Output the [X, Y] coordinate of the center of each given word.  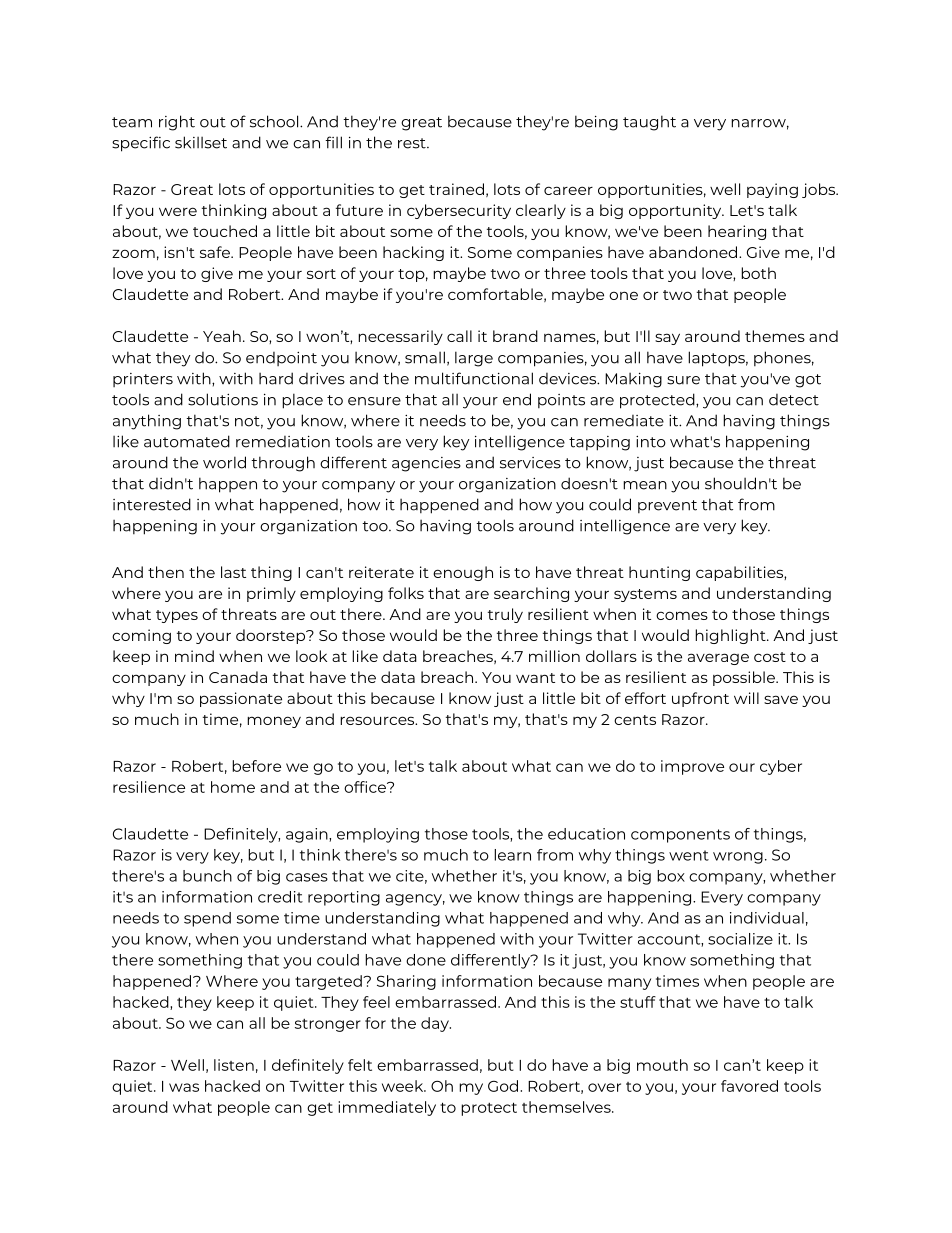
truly [505, 615]
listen [234, 1065]
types [177, 616]
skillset [201, 142]
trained [456, 189]
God [504, 1086]
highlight [731, 636]
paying [772, 190]
